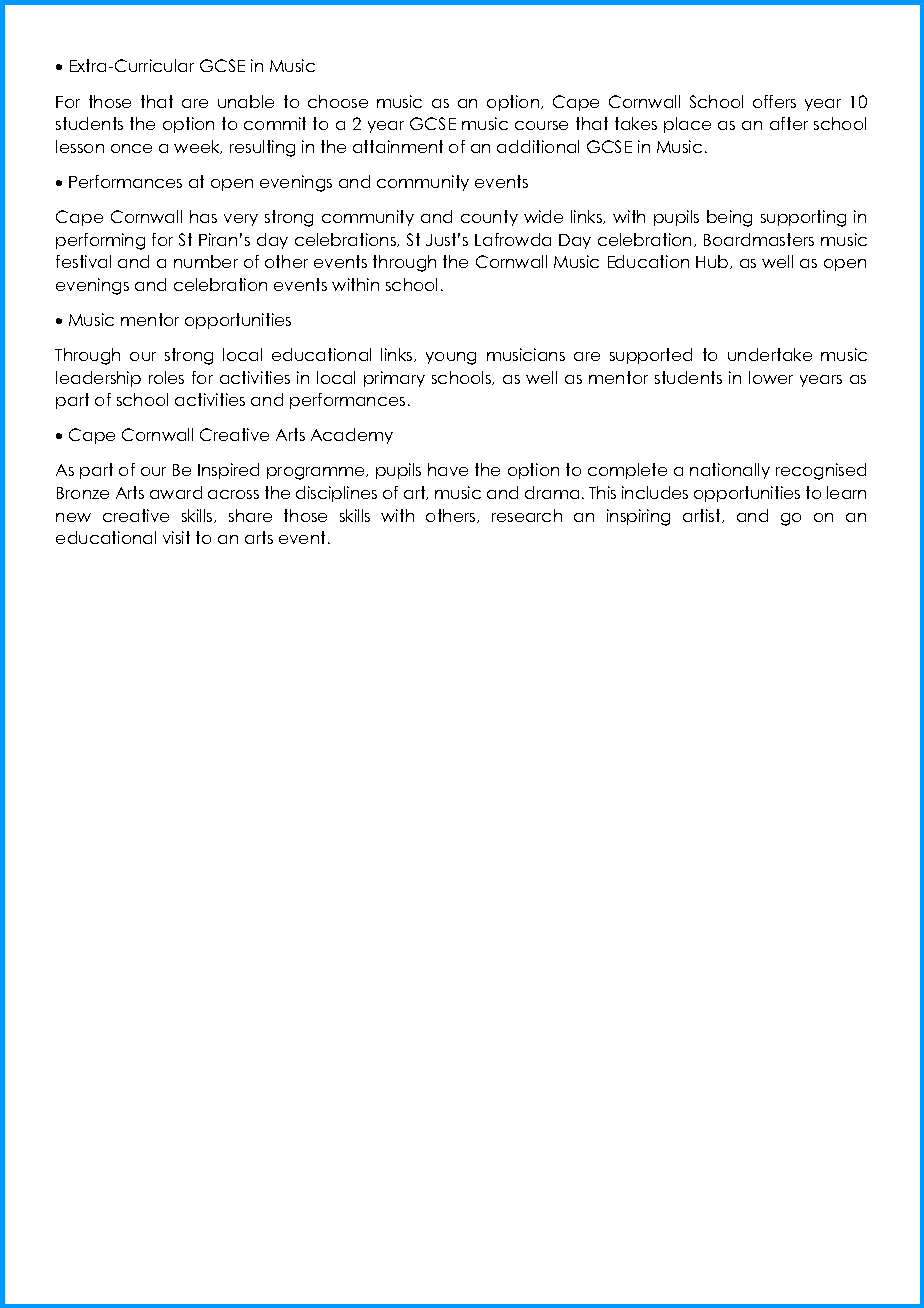 The height and width of the screenshot is (1308, 924). I want to click on course, so click(541, 125).
